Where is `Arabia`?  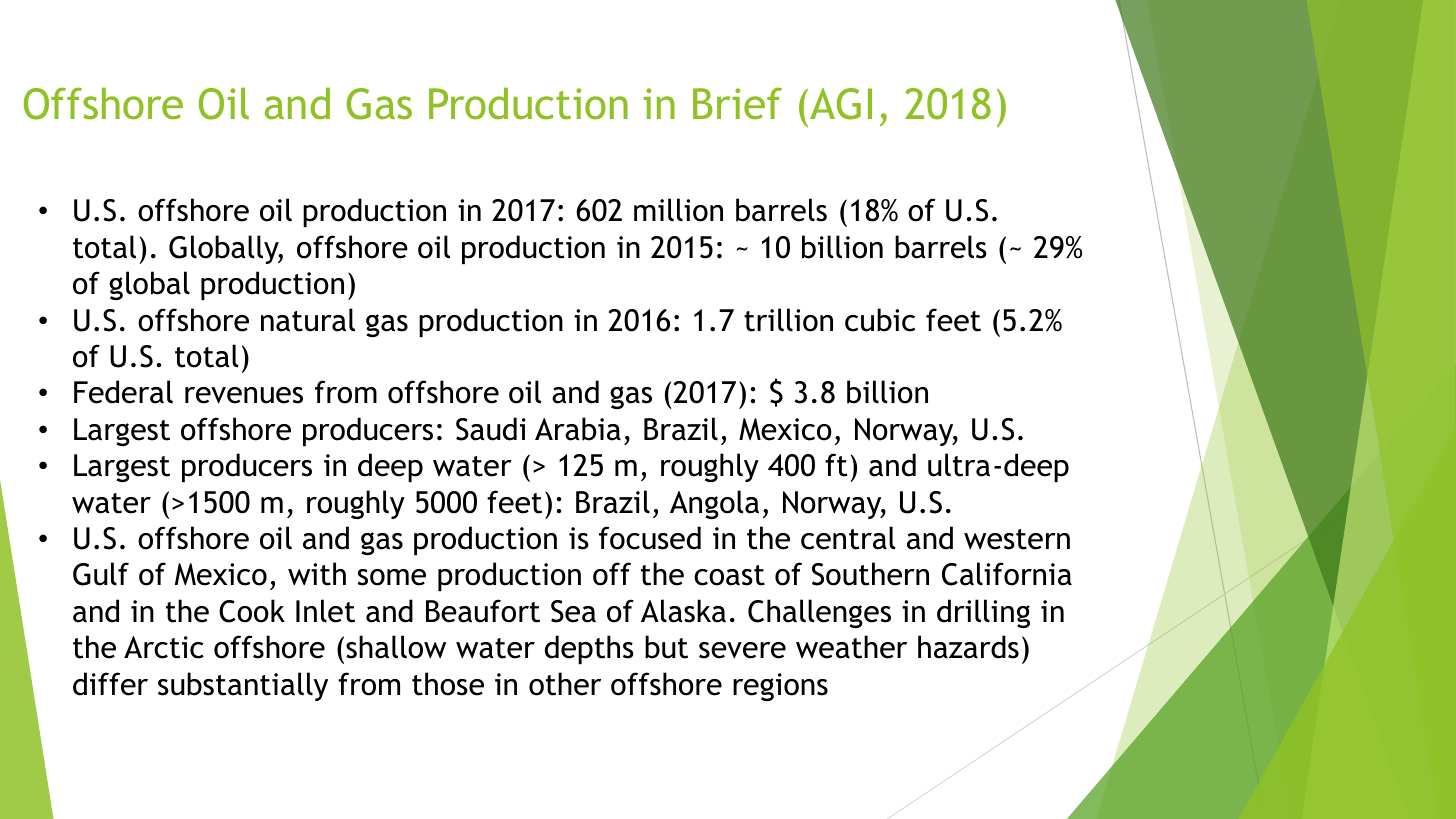 Arabia is located at coordinates (578, 429).
